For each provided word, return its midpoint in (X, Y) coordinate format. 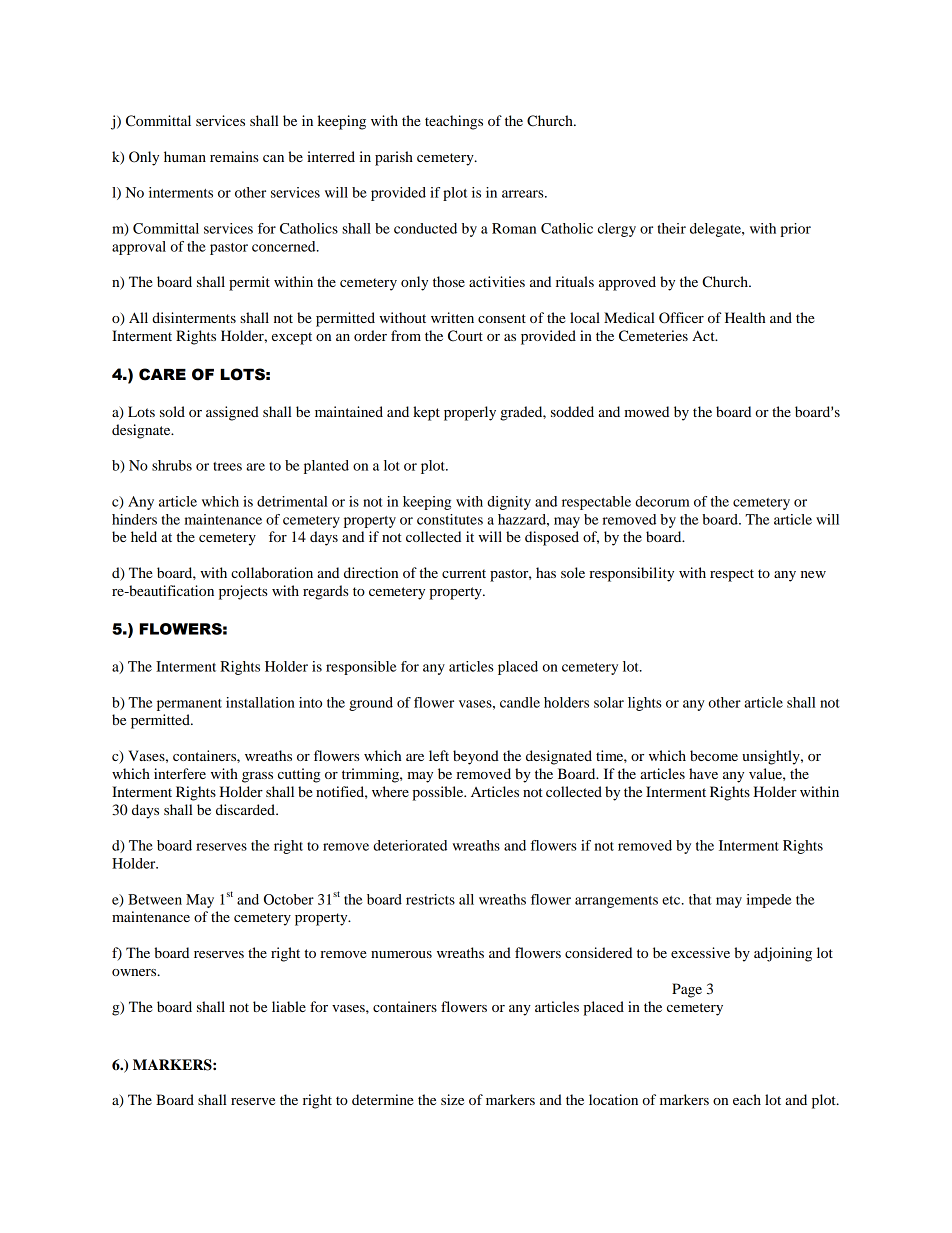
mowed (646, 411)
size (452, 1099)
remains (234, 156)
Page (687, 990)
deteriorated (410, 845)
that (700, 899)
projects (243, 592)
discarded (246, 809)
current (464, 573)
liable (289, 1006)
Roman (514, 228)
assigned (232, 413)
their (672, 228)
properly (470, 413)
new (813, 574)
